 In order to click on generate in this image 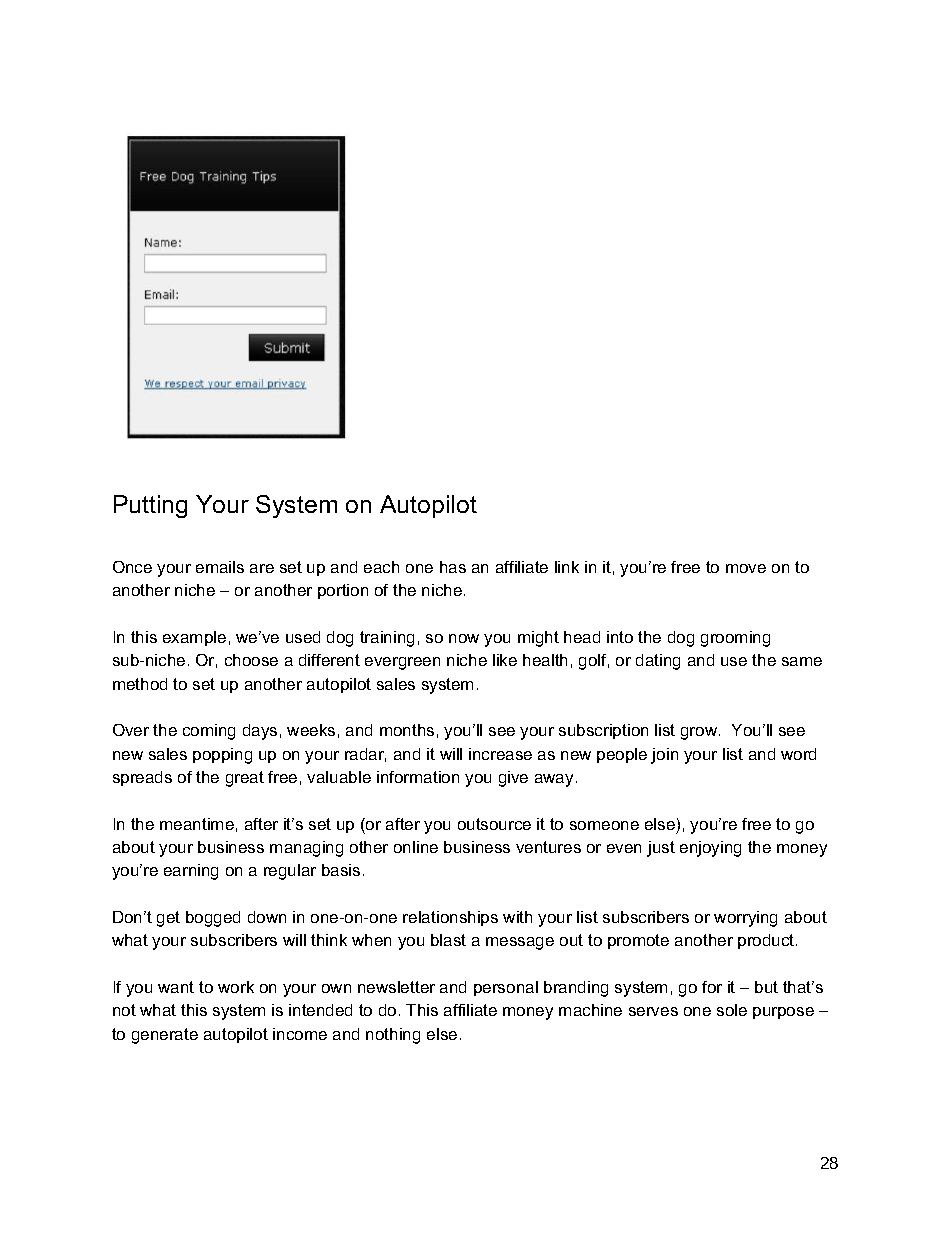, I will do `click(165, 1036)`.
